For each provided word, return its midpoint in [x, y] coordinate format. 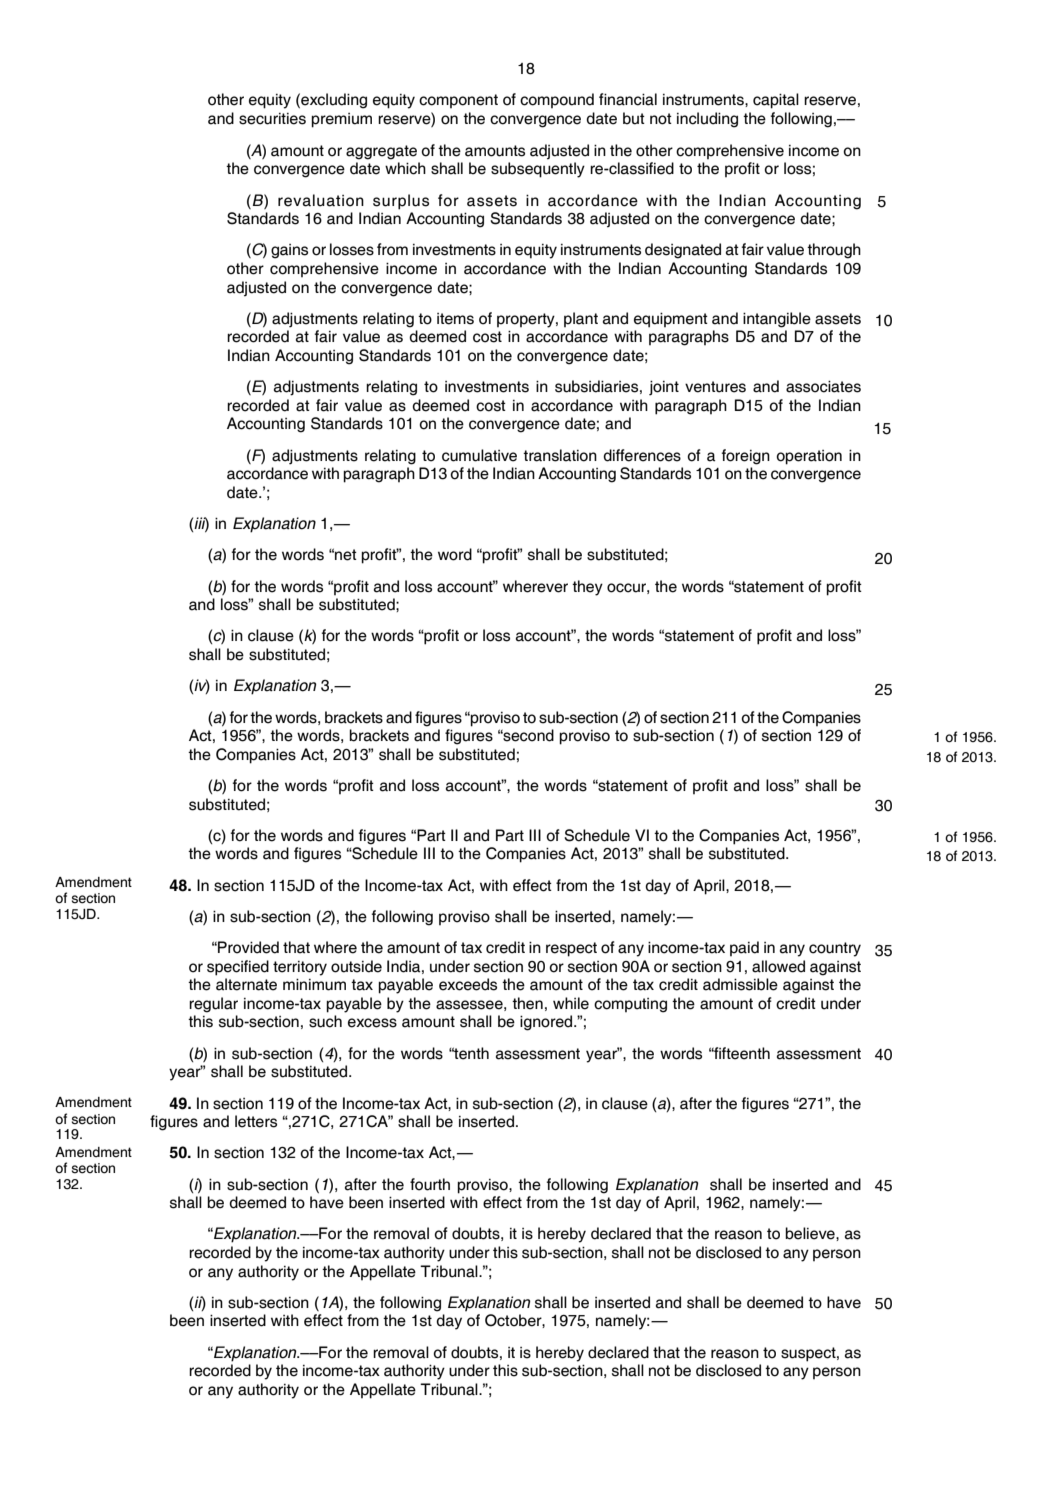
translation [560, 455]
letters [256, 1121]
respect [571, 949]
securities [272, 119]
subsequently [538, 170]
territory [300, 968]
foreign [746, 457]
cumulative [479, 455]
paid [744, 949]
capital [776, 101]
